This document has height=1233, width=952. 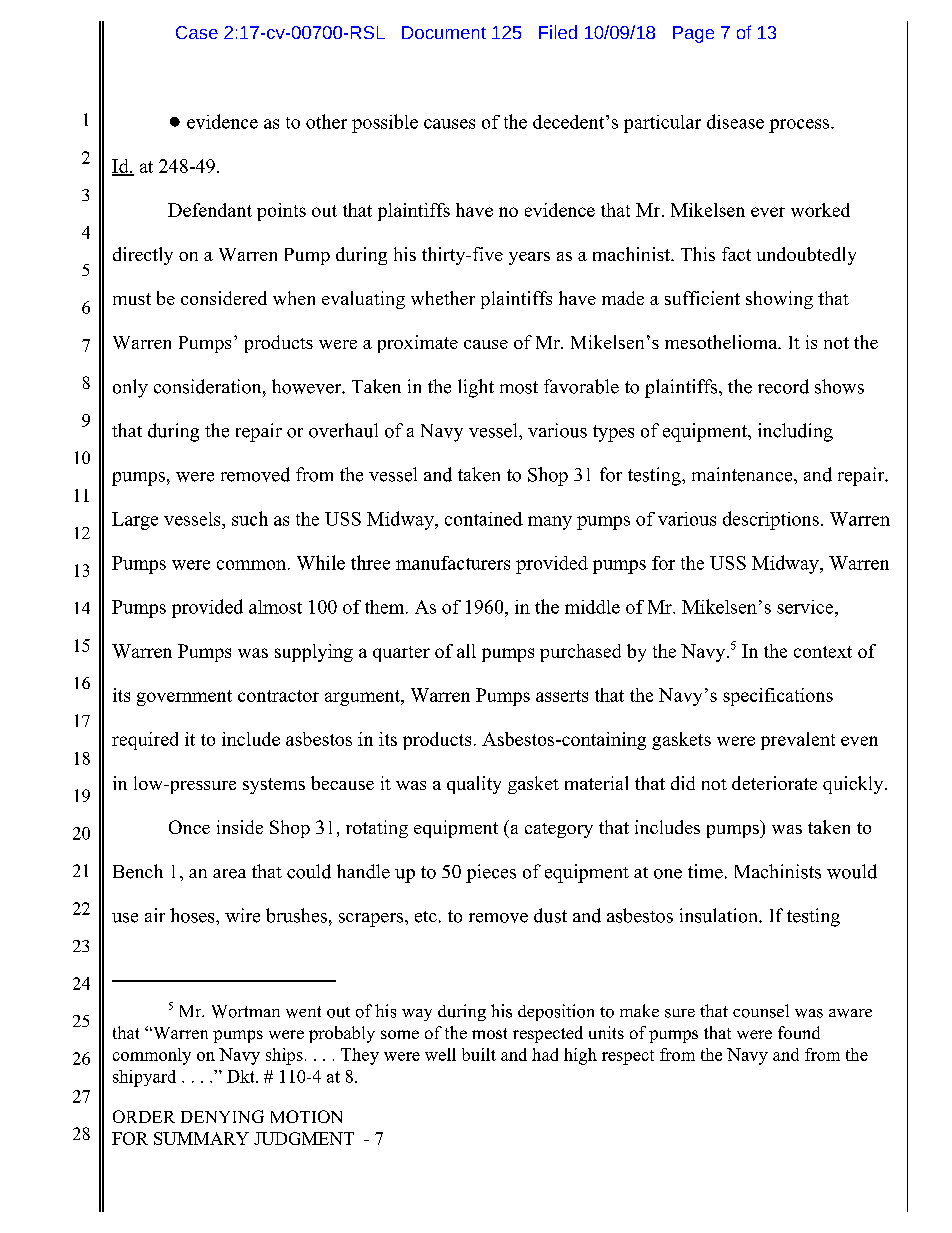 What do you see at coordinates (224, 298) in the document?
I see `considered` at bounding box center [224, 298].
